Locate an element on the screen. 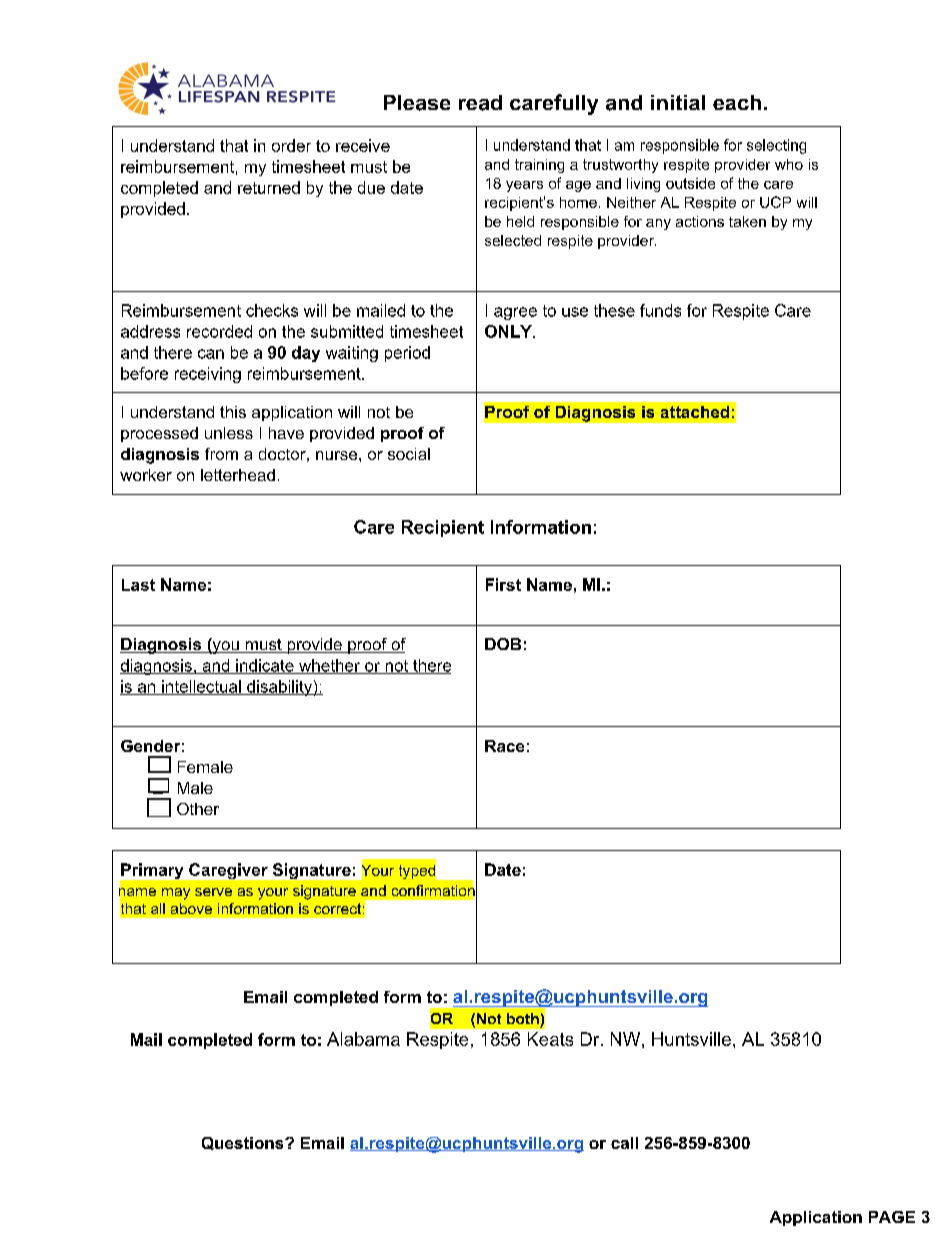 This screenshot has width=952, height=1233. DOB is located at coordinates (503, 644).
